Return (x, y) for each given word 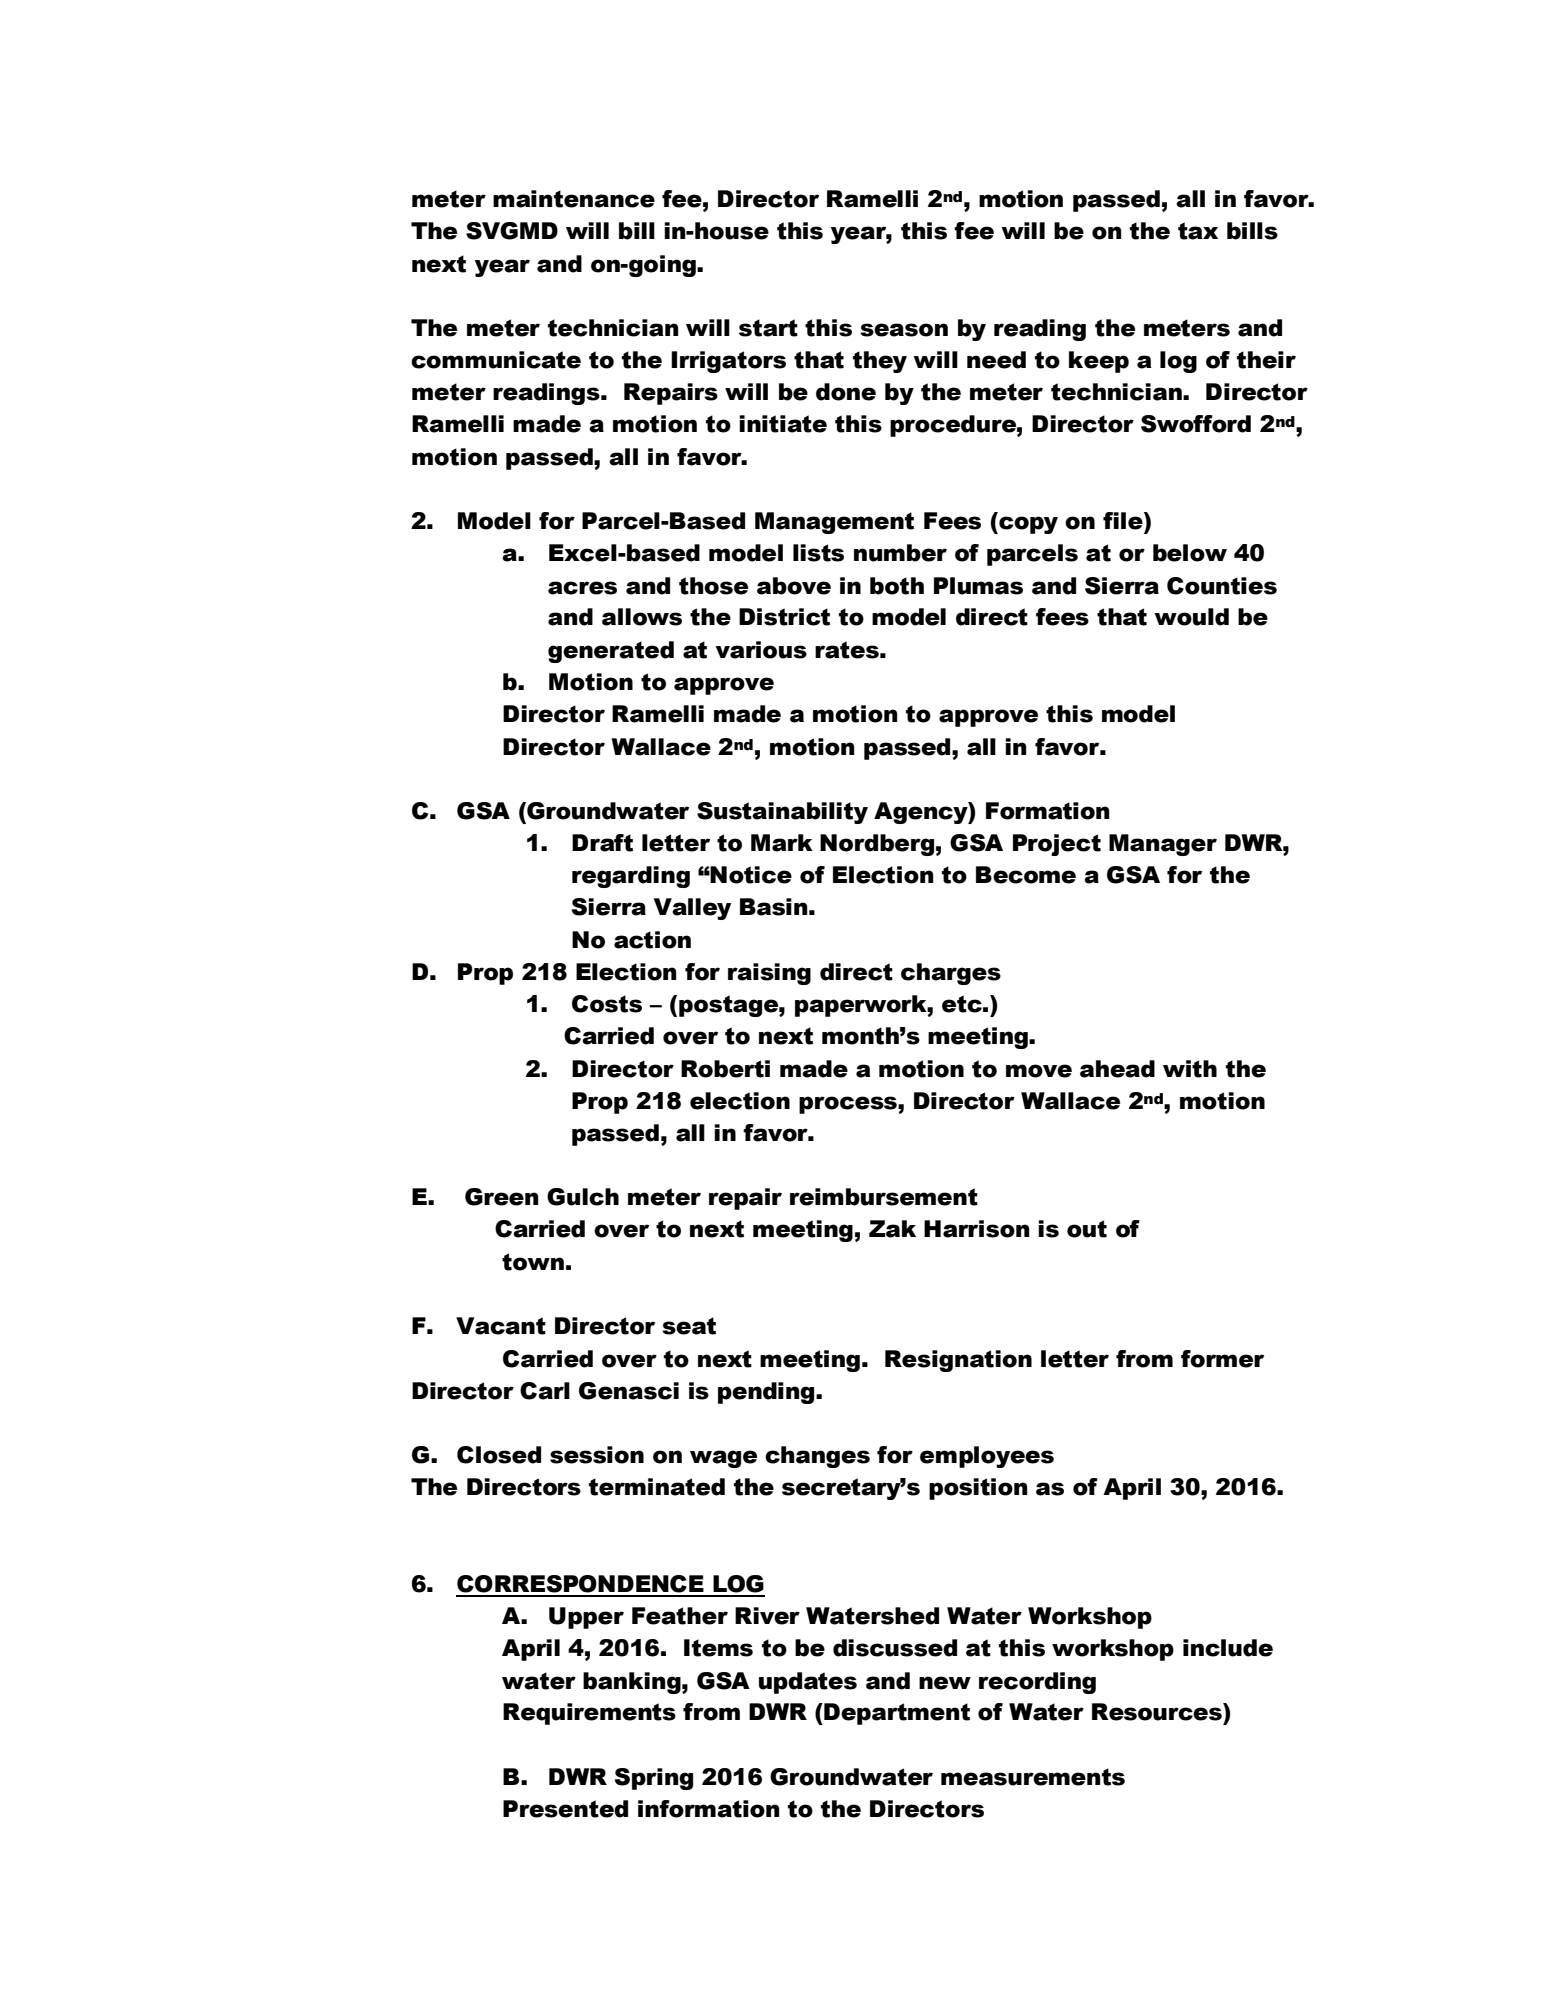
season (904, 330)
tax (1198, 231)
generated (611, 652)
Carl (545, 1391)
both (897, 586)
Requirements (589, 1714)
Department (896, 1714)
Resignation (958, 1361)
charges (951, 974)
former (1222, 1359)
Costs (607, 1004)
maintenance (574, 199)
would (1191, 617)
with (1190, 1069)
